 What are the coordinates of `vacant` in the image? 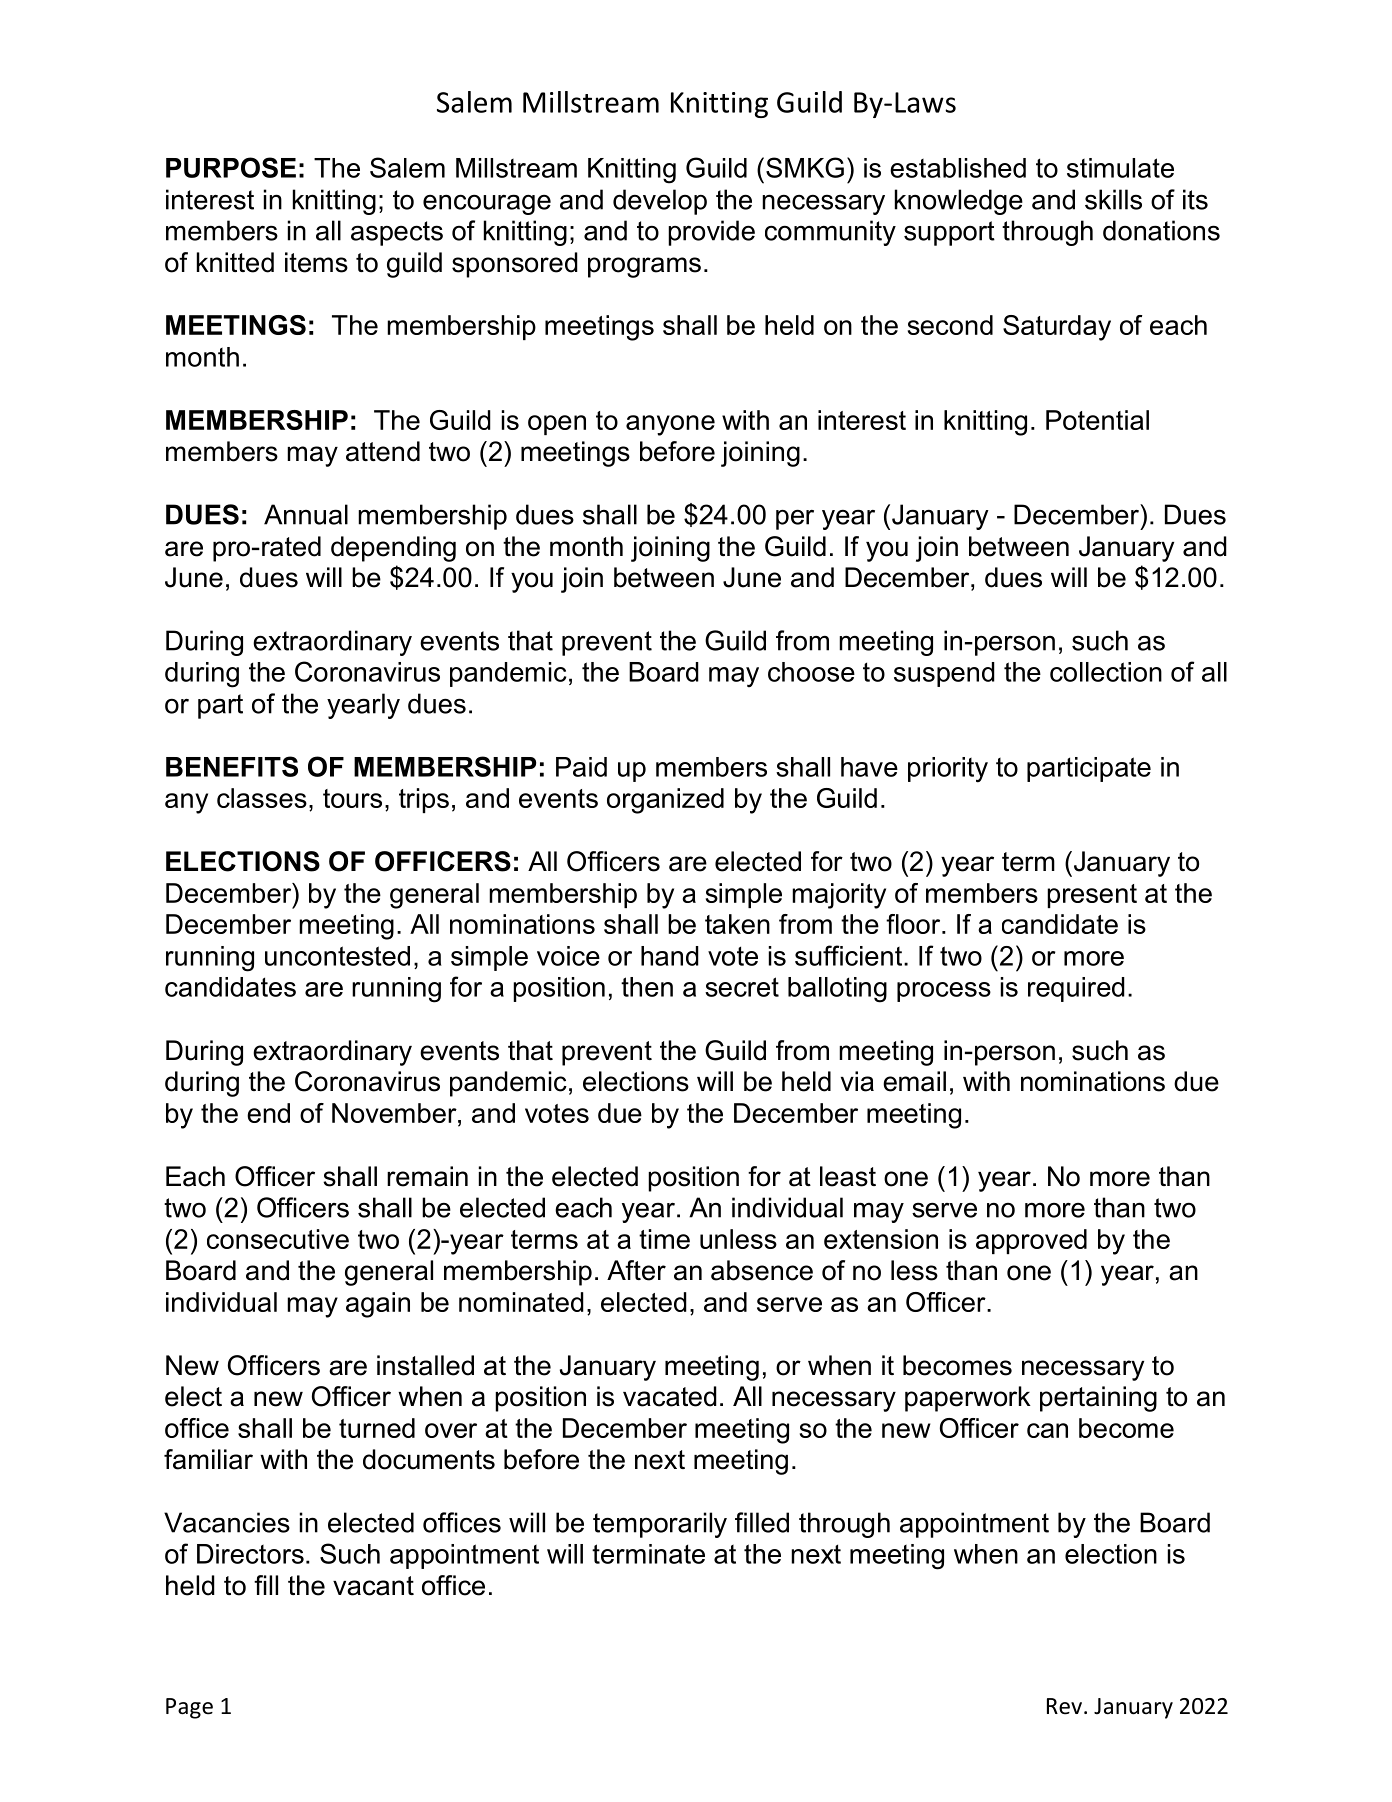 It's located at (373, 1586).
